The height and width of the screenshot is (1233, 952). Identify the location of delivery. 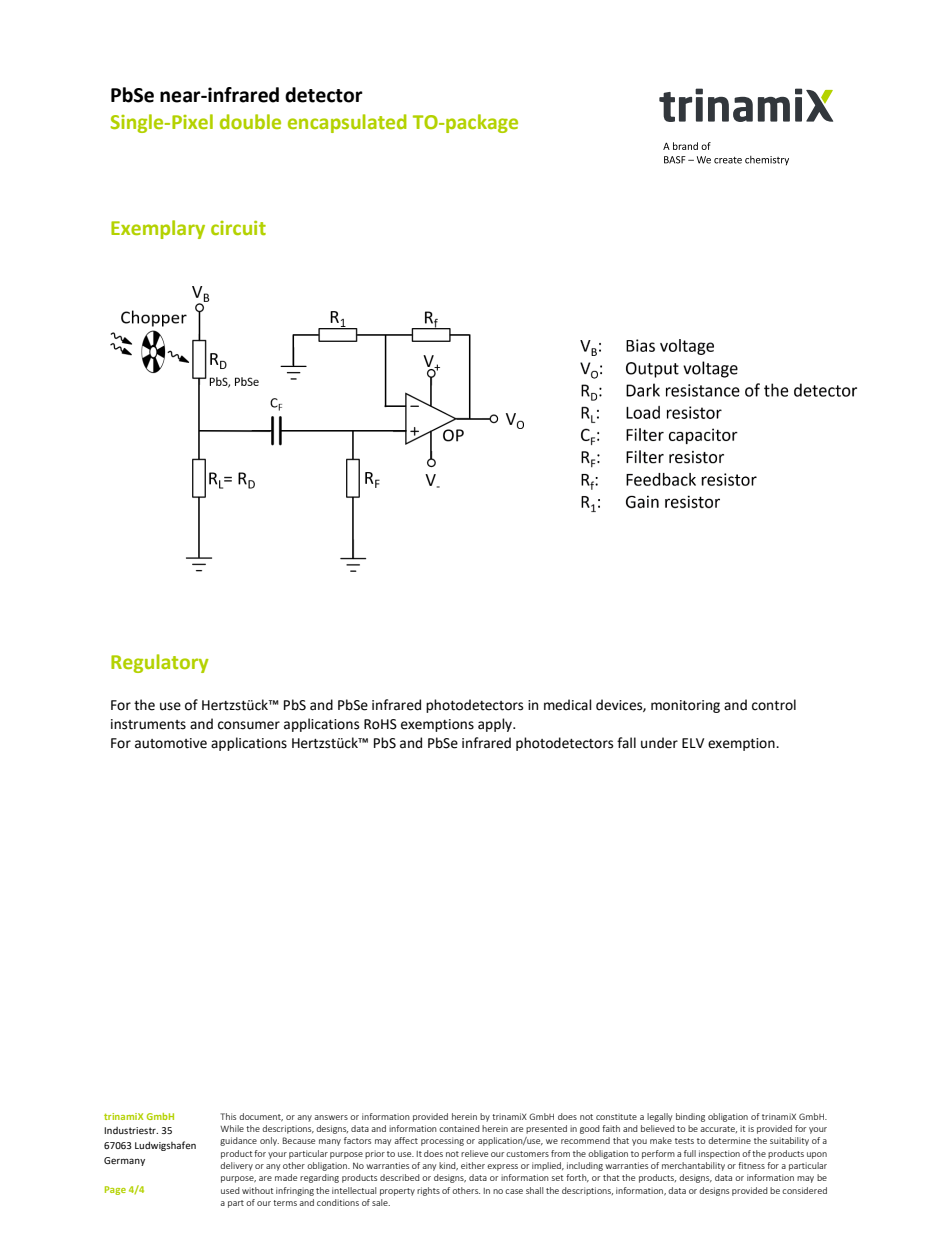
(236, 1166).
